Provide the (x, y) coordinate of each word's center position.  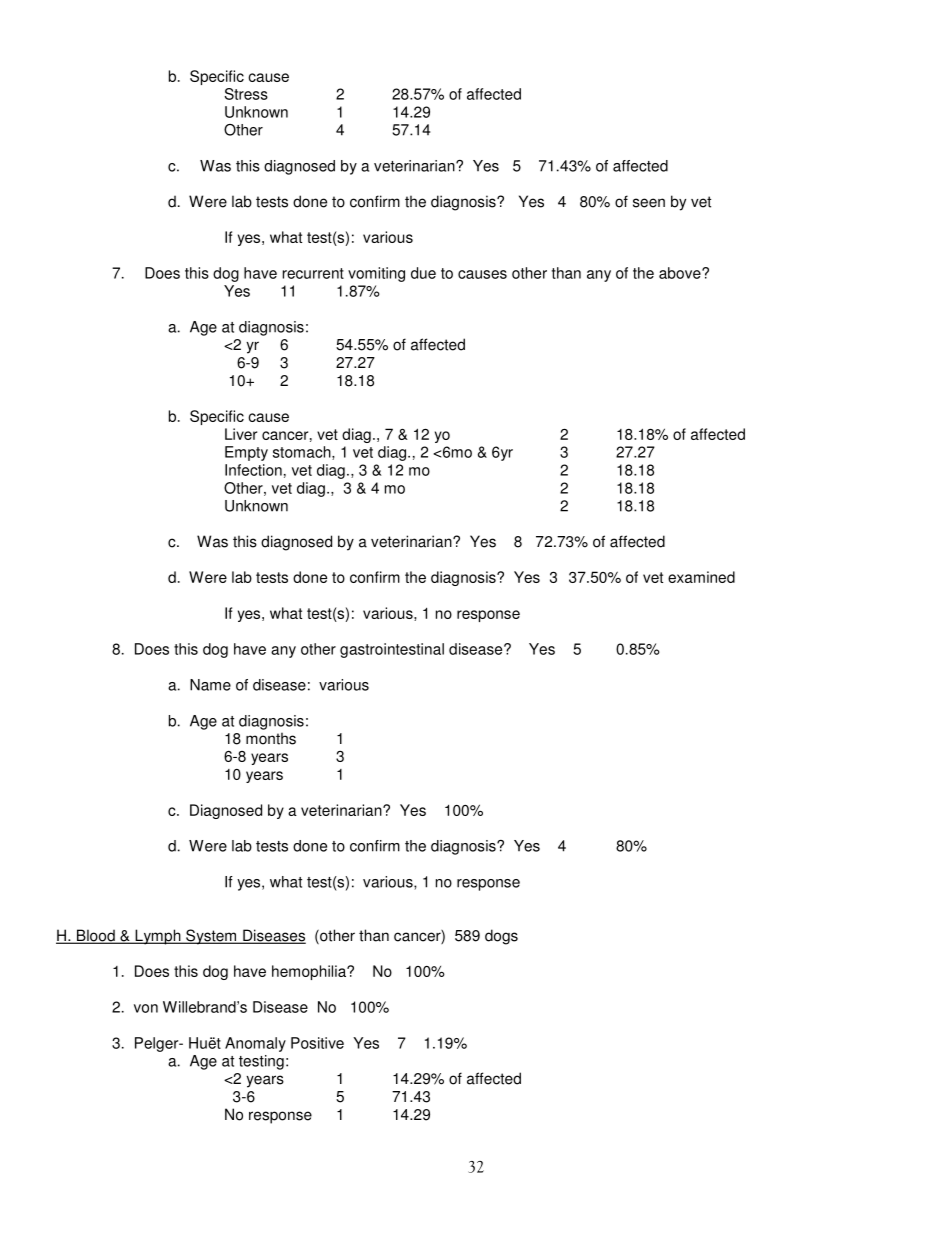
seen (649, 203)
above (681, 273)
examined (701, 577)
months (271, 738)
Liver (241, 434)
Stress (246, 94)
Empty (246, 453)
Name (210, 685)
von (146, 1008)
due (423, 273)
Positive (317, 1043)
